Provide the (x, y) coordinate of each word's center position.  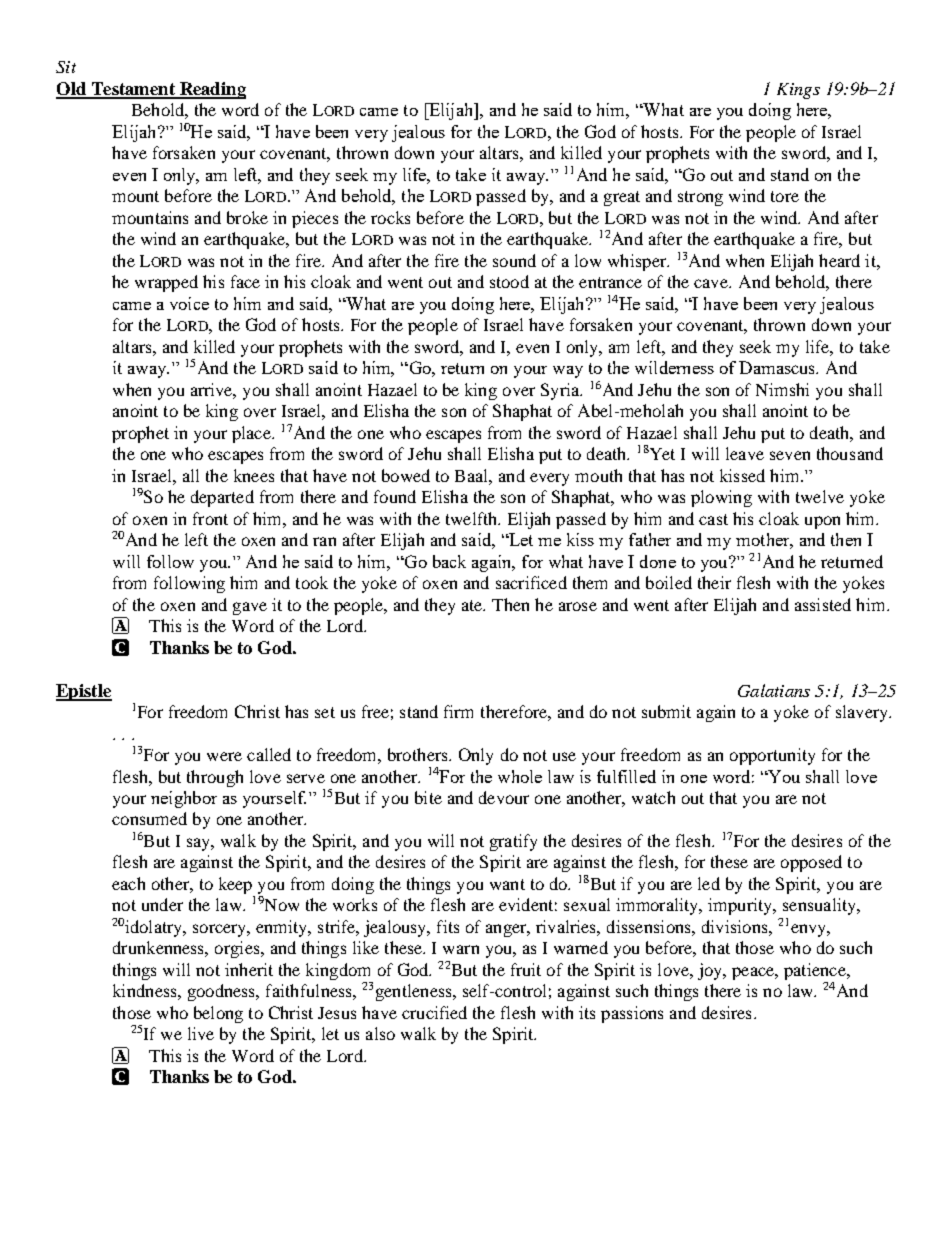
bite (428, 797)
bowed (406, 475)
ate (473, 605)
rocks (390, 217)
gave (250, 608)
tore (785, 196)
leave (745, 453)
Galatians (774, 690)
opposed (811, 863)
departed (222, 498)
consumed (149, 818)
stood (509, 281)
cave (712, 283)
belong (218, 1014)
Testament (133, 90)
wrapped (166, 283)
